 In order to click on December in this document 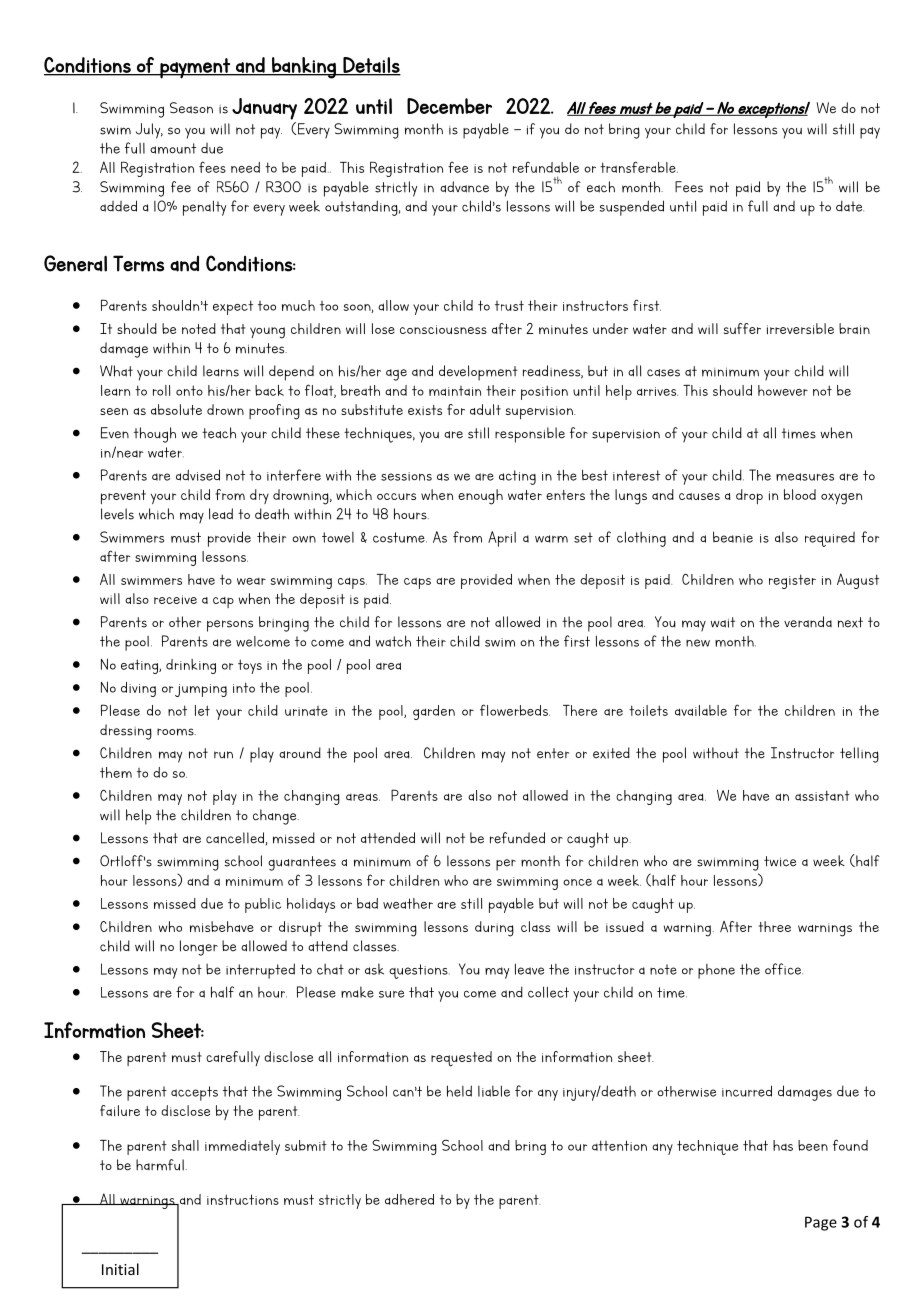, I will do `click(449, 106)`.
